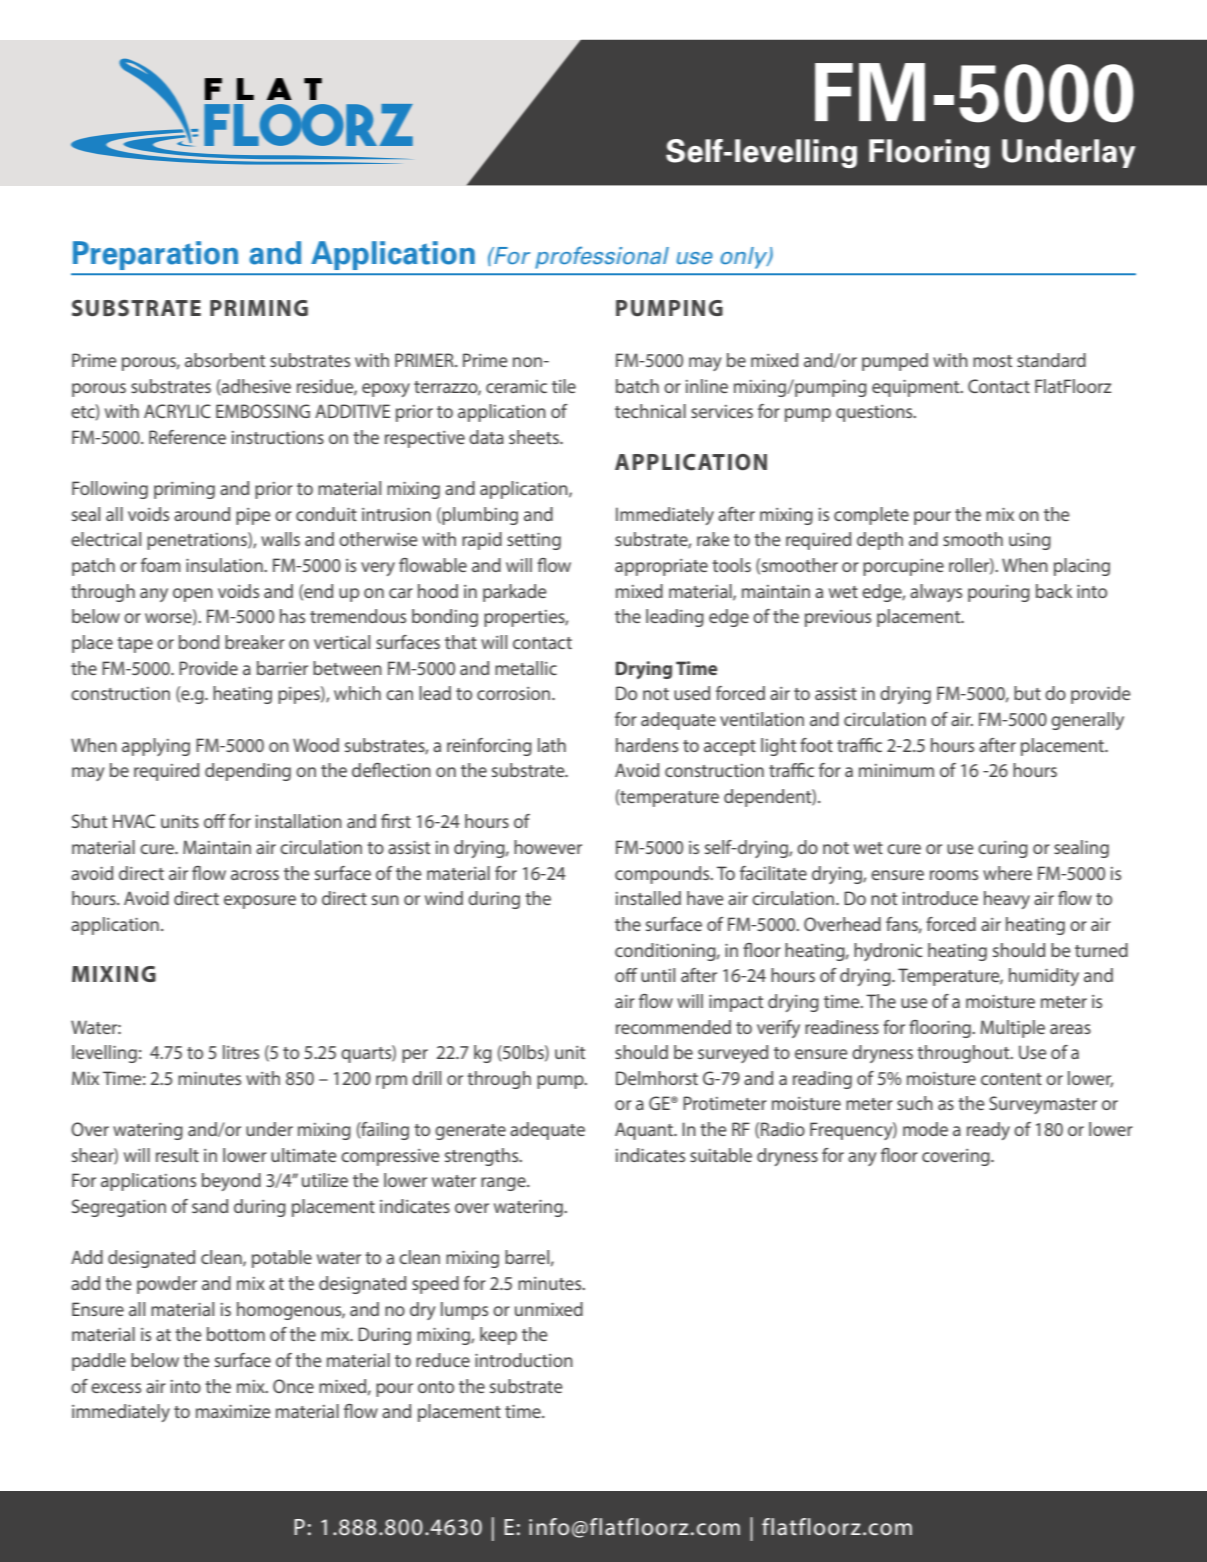  I want to click on using, so click(1030, 541).
